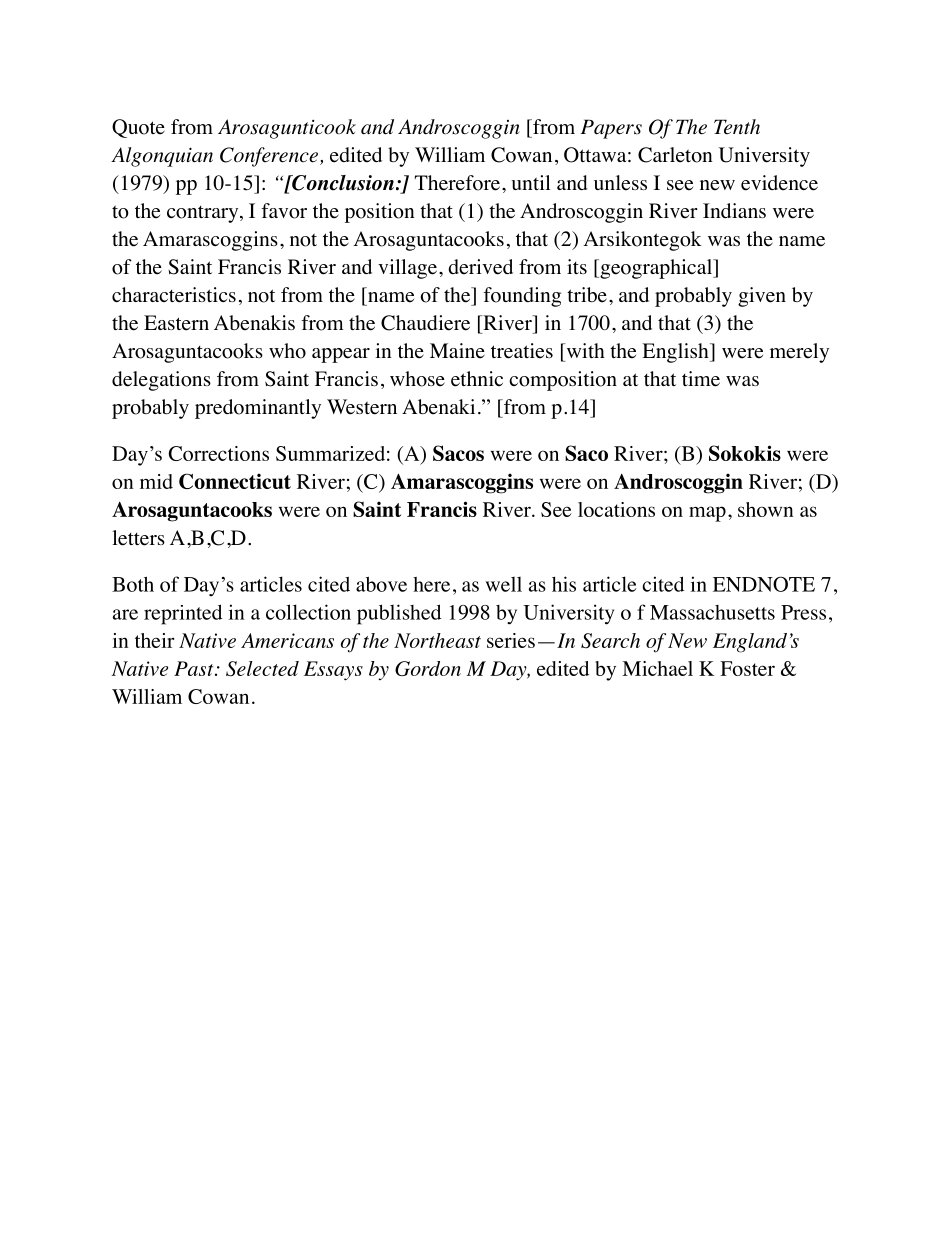 The height and width of the page is (1233, 952). Describe the element at coordinates (764, 584) in the page. I see `ENDNOTE` at that location.
